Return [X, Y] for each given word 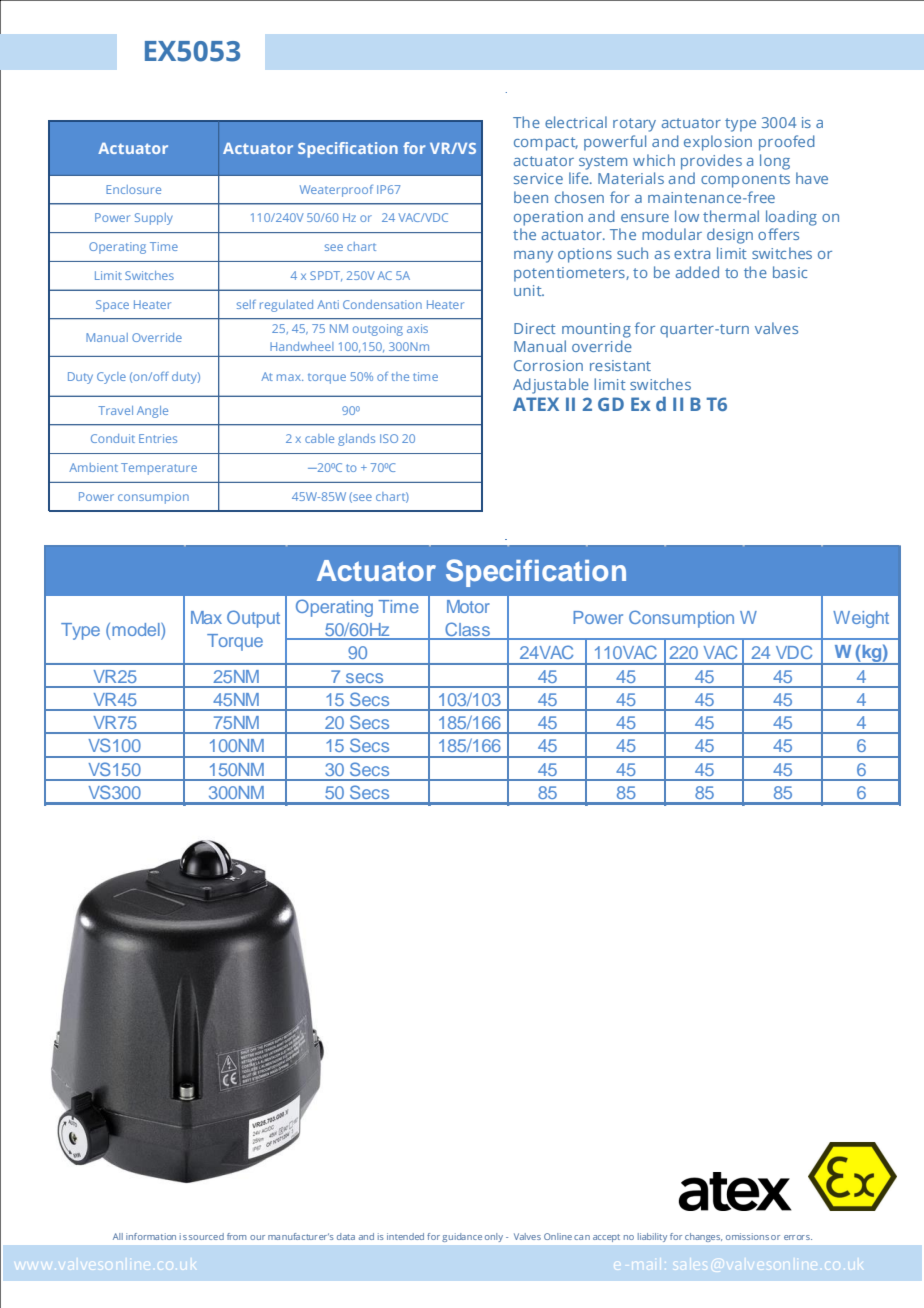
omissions [747, 1236]
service [538, 178]
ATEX [536, 404]
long [775, 162]
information [151, 1236]
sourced [206, 1236]
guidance [462, 1237]
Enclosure [133, 189]
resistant [620, 365]
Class [467, 630]
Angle [152, 412]
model [137, 629]
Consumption [681, 619]
